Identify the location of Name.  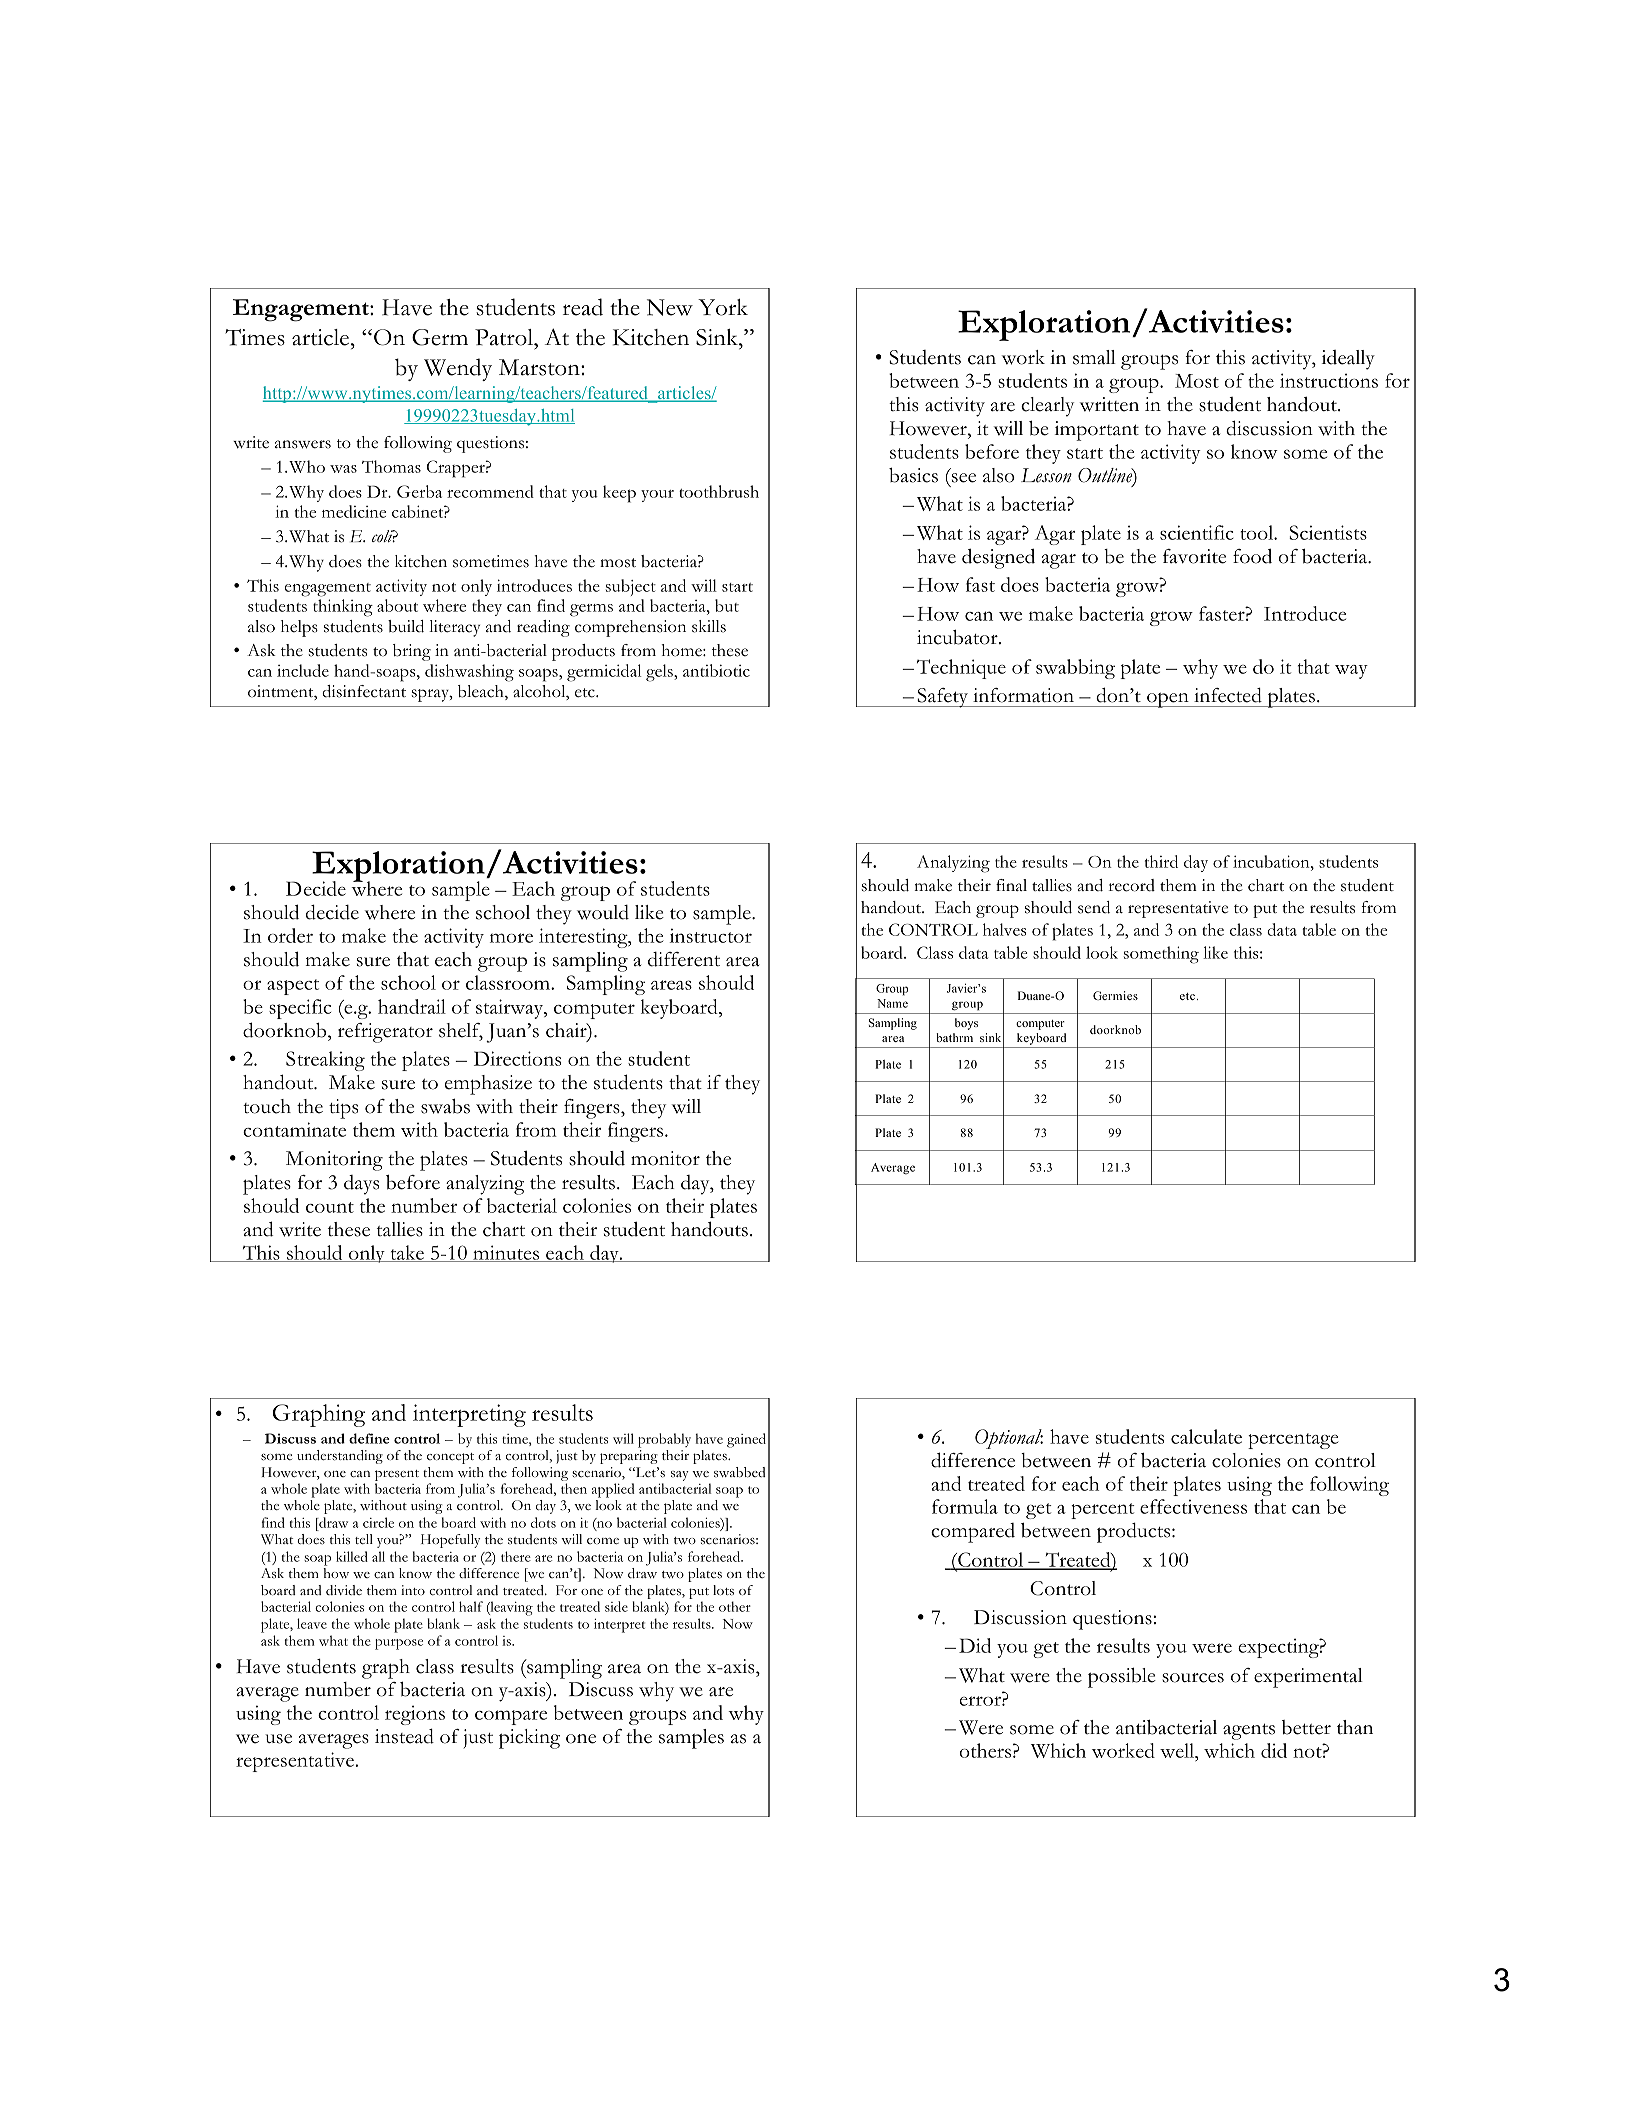
(892, 1003).
